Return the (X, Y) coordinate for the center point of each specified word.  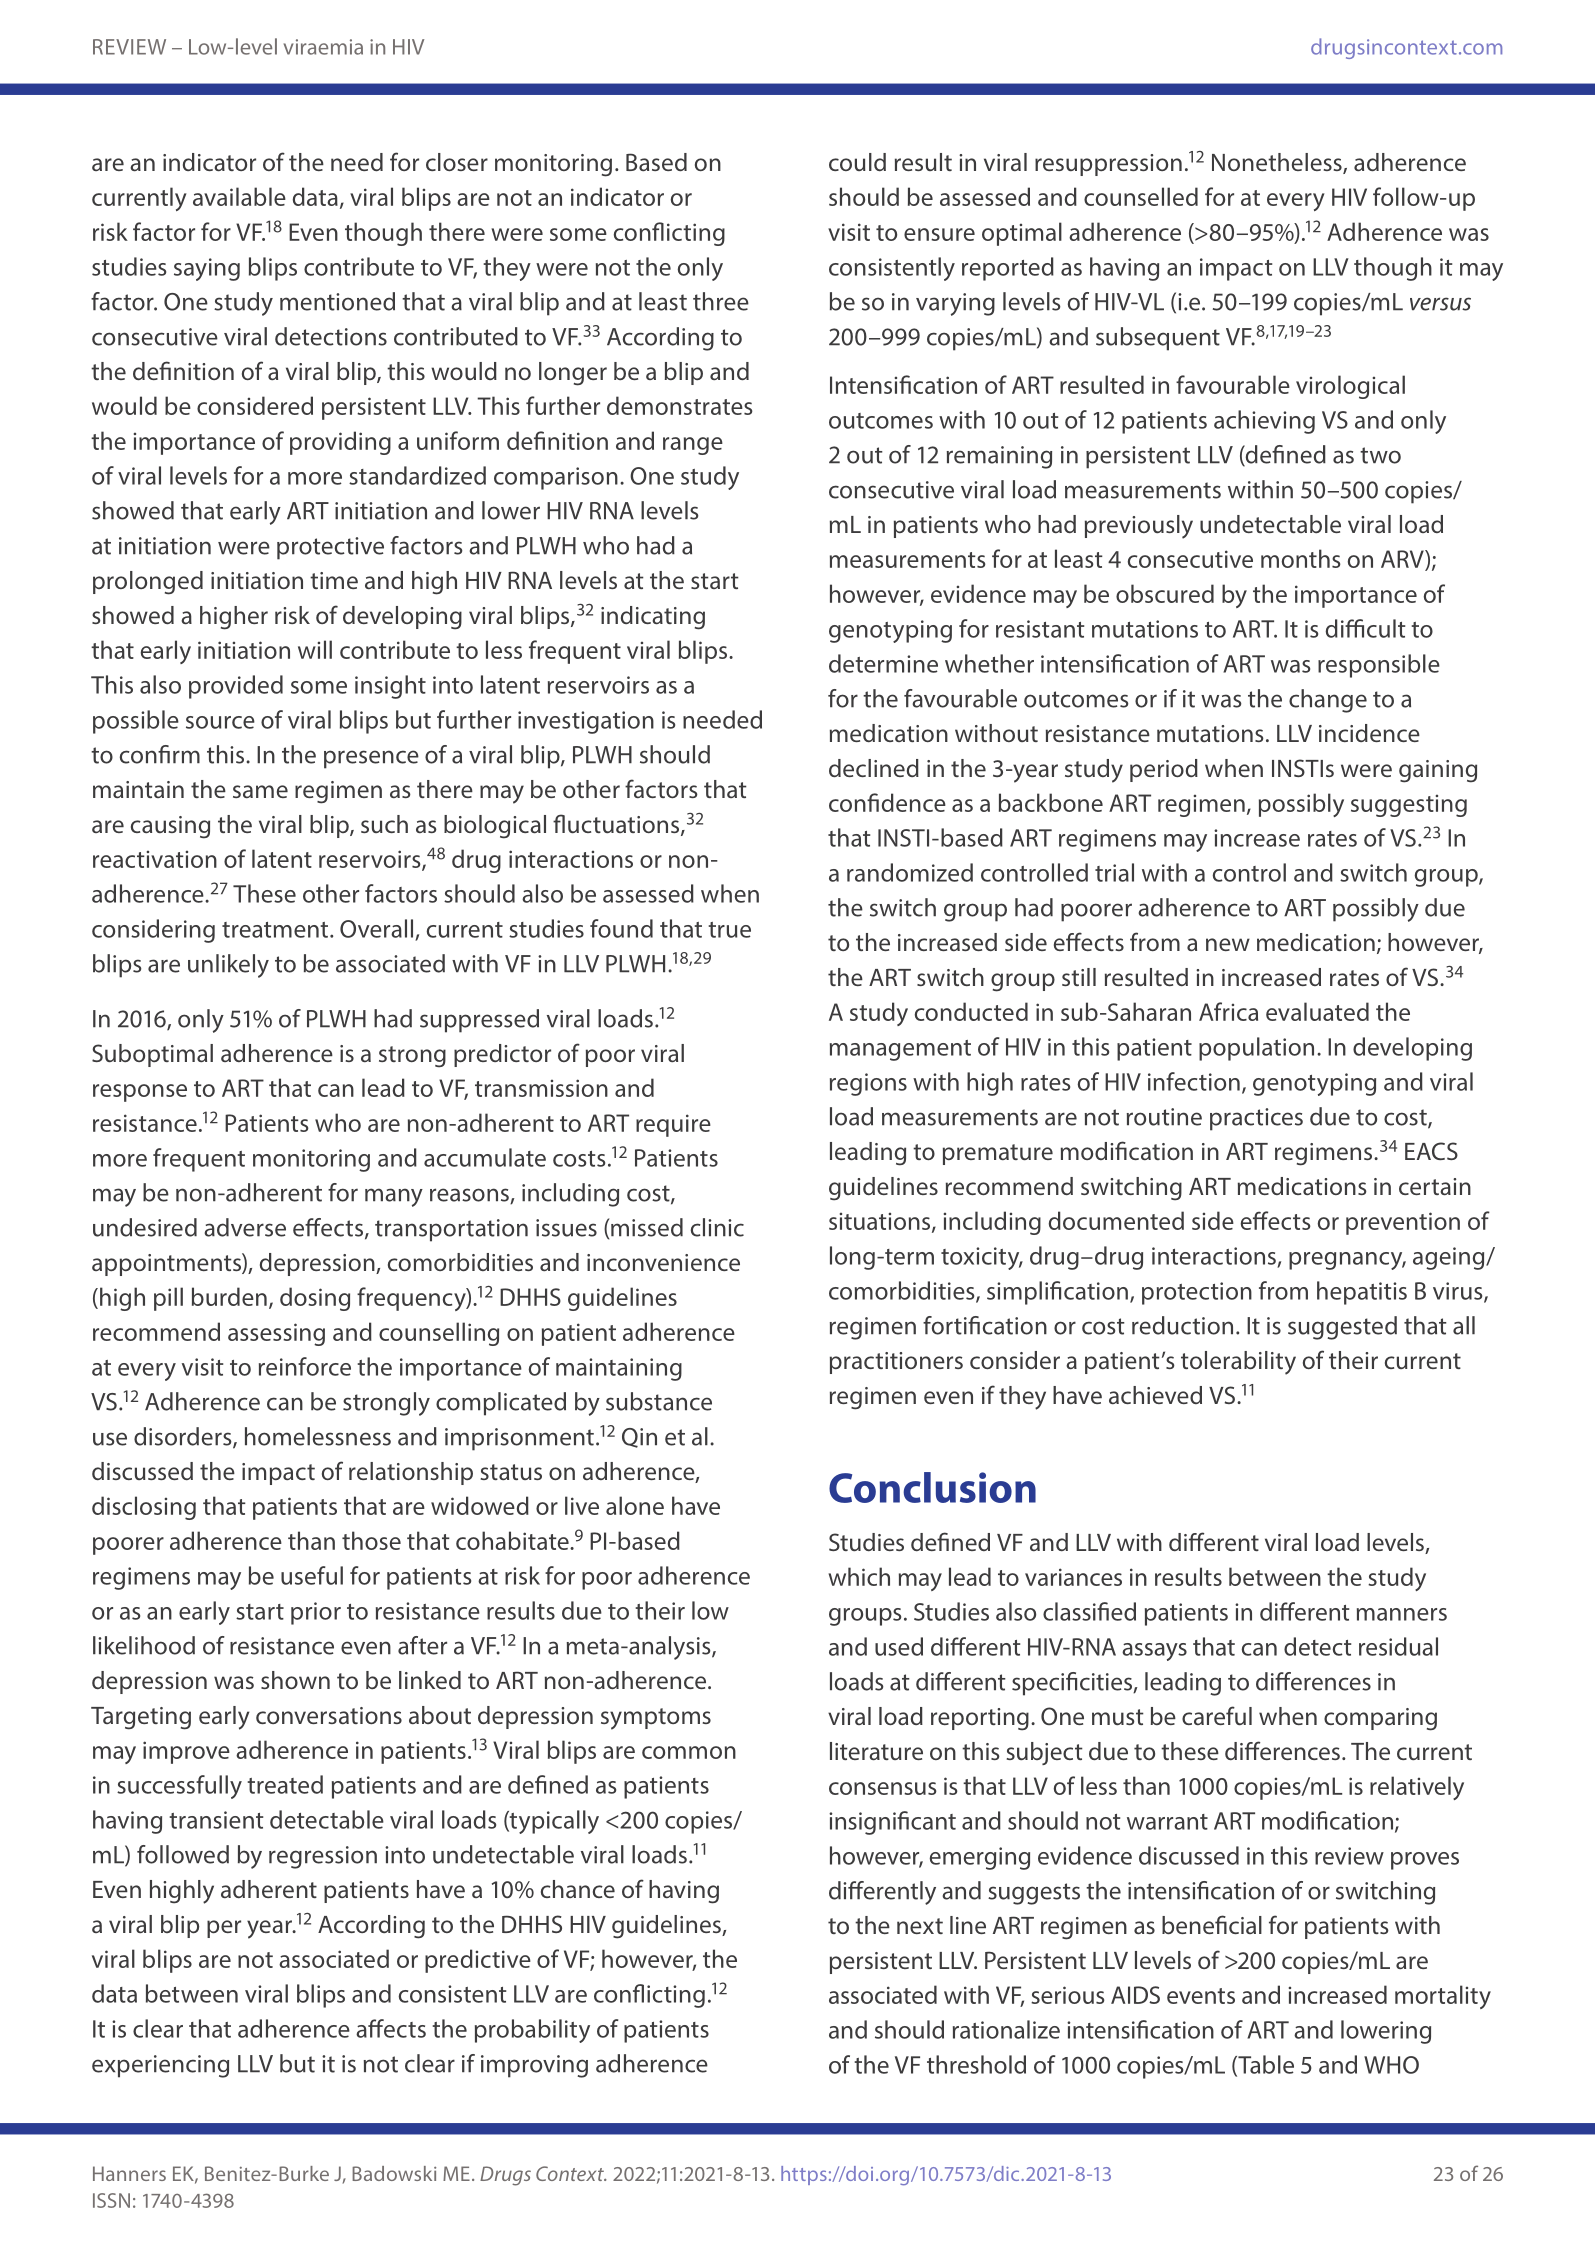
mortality (1443, 1997)
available (239, 196)
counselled (1141, 196)
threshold (976, 2064)
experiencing (160, 2066)
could (857, 162)
